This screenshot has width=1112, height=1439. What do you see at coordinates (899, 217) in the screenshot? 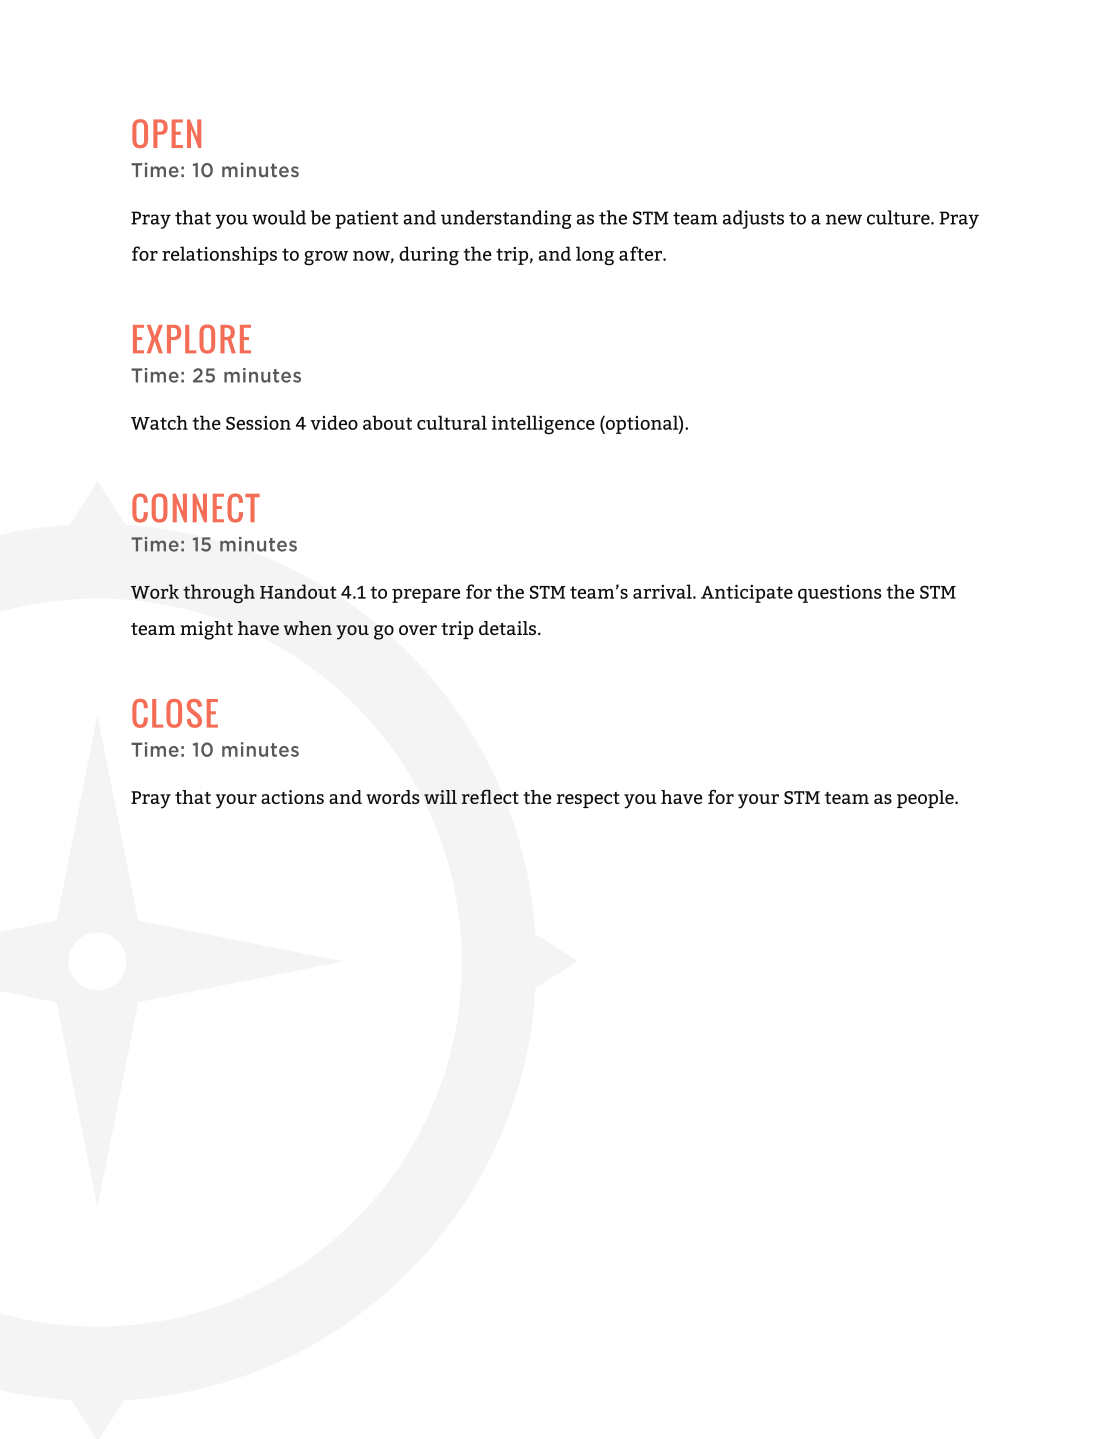
I see `culture` at bounding box center [899, 217].
